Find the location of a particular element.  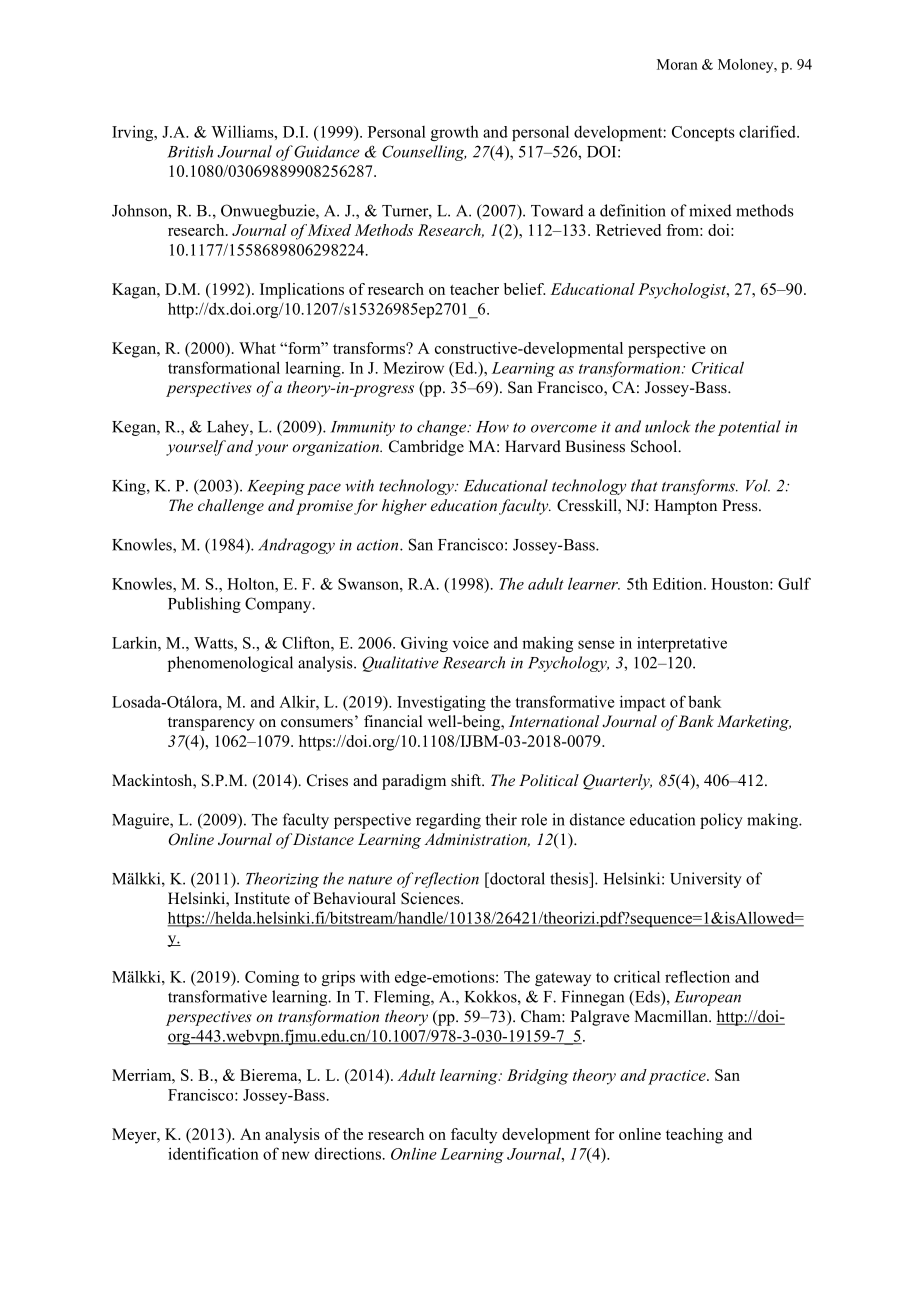

growth is located at coordinates (455, 133).
